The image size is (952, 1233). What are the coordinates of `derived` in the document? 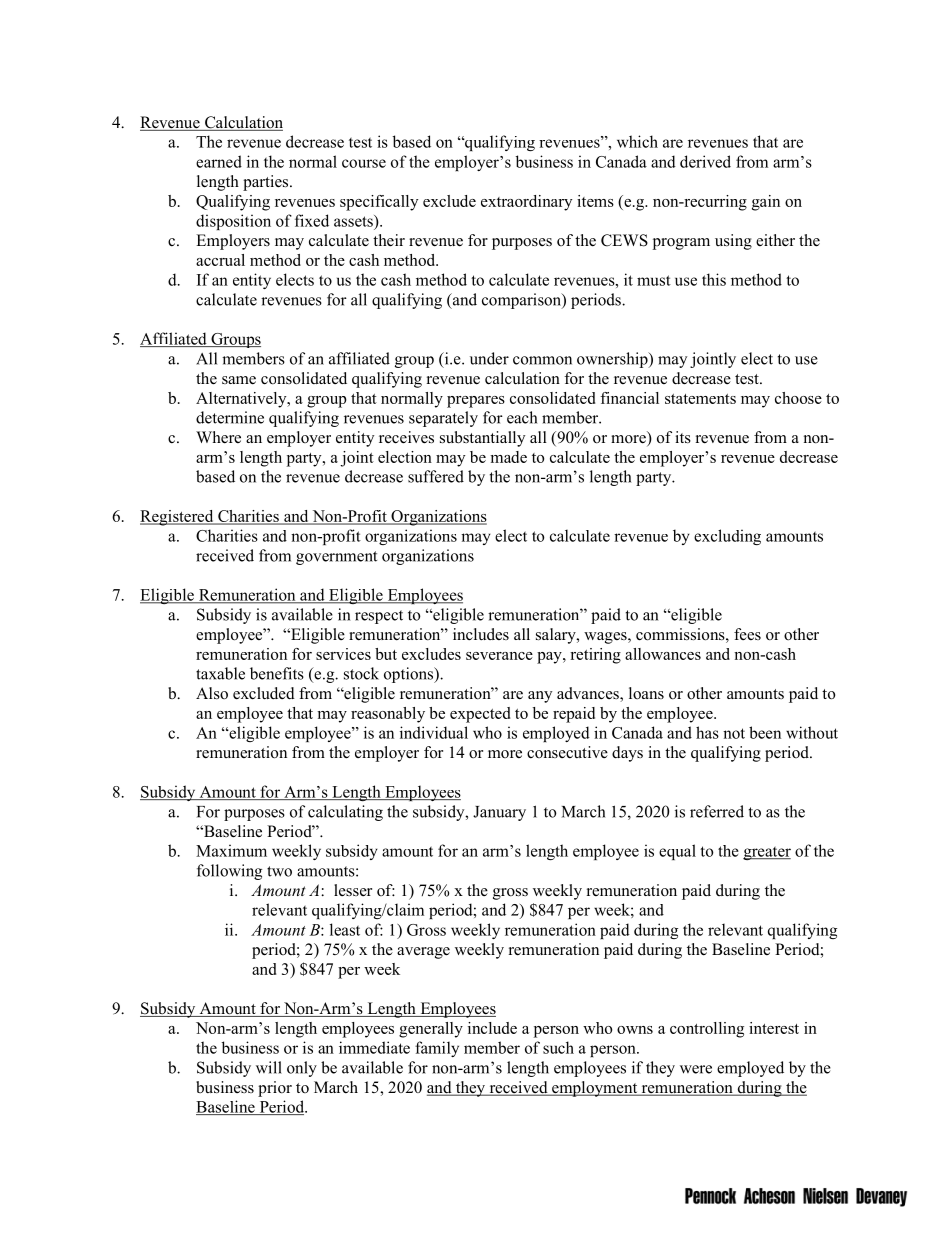 It's located at (705, 161).
